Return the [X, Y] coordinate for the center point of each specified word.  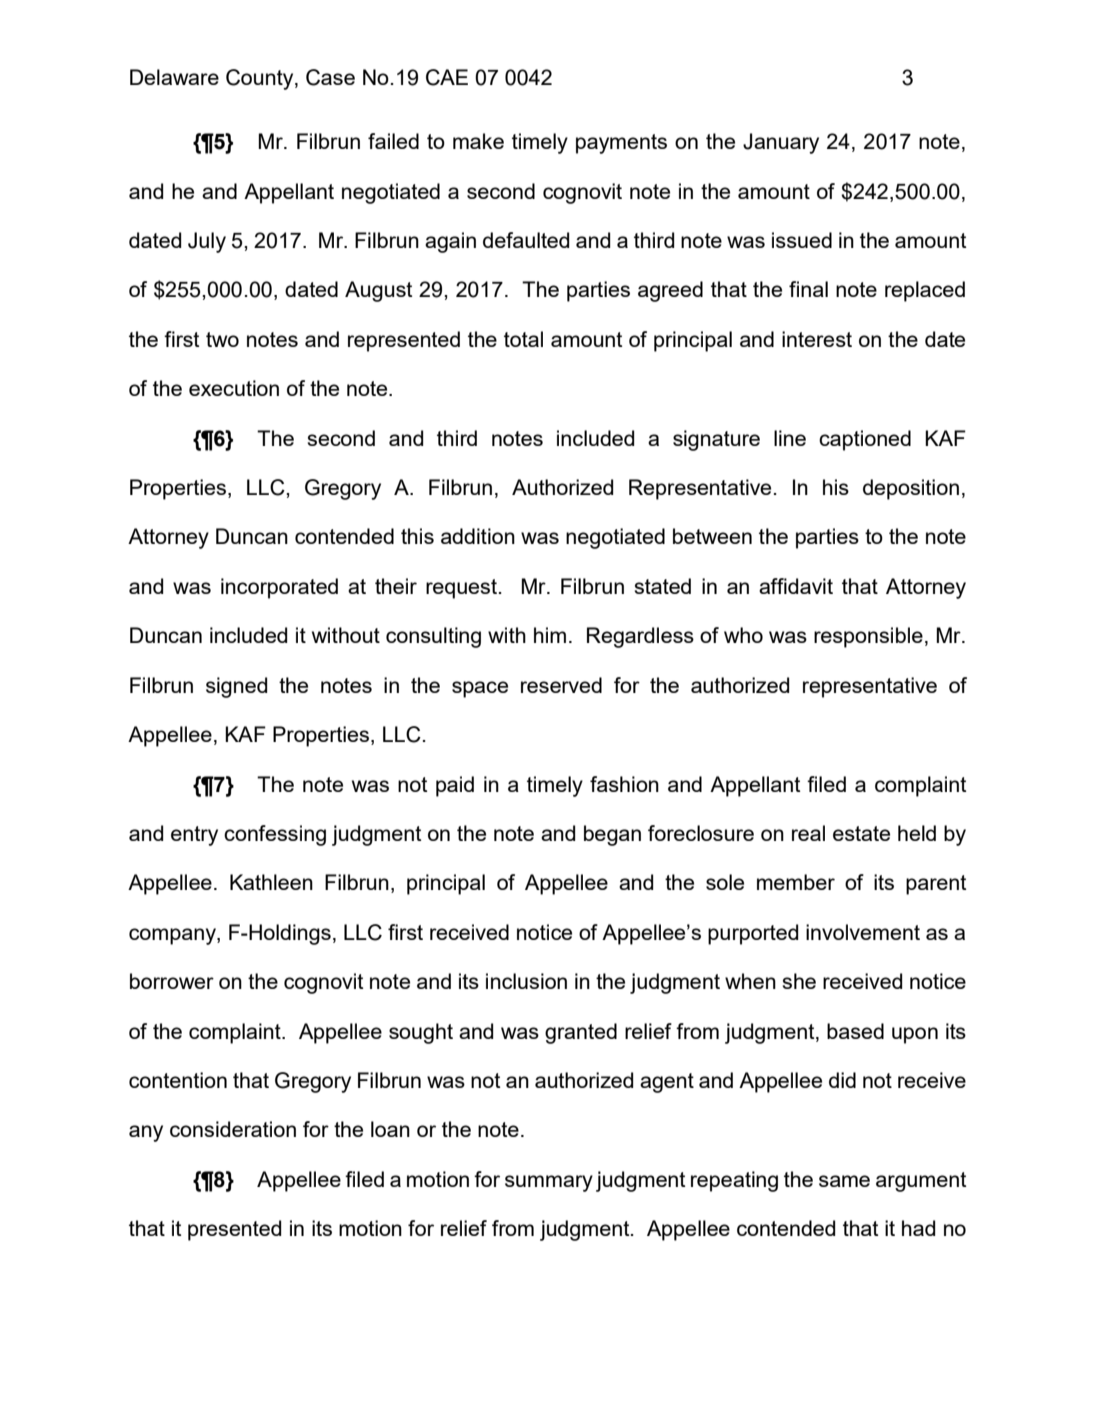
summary [549, 1183]
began [612, 835]
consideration [233, 1129]
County [261, 79]
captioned [865, 440]
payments [621, 144]
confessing [275, 835]
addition [478, 536]
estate [861, 833]
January [781, 143]
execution [234, 388]
